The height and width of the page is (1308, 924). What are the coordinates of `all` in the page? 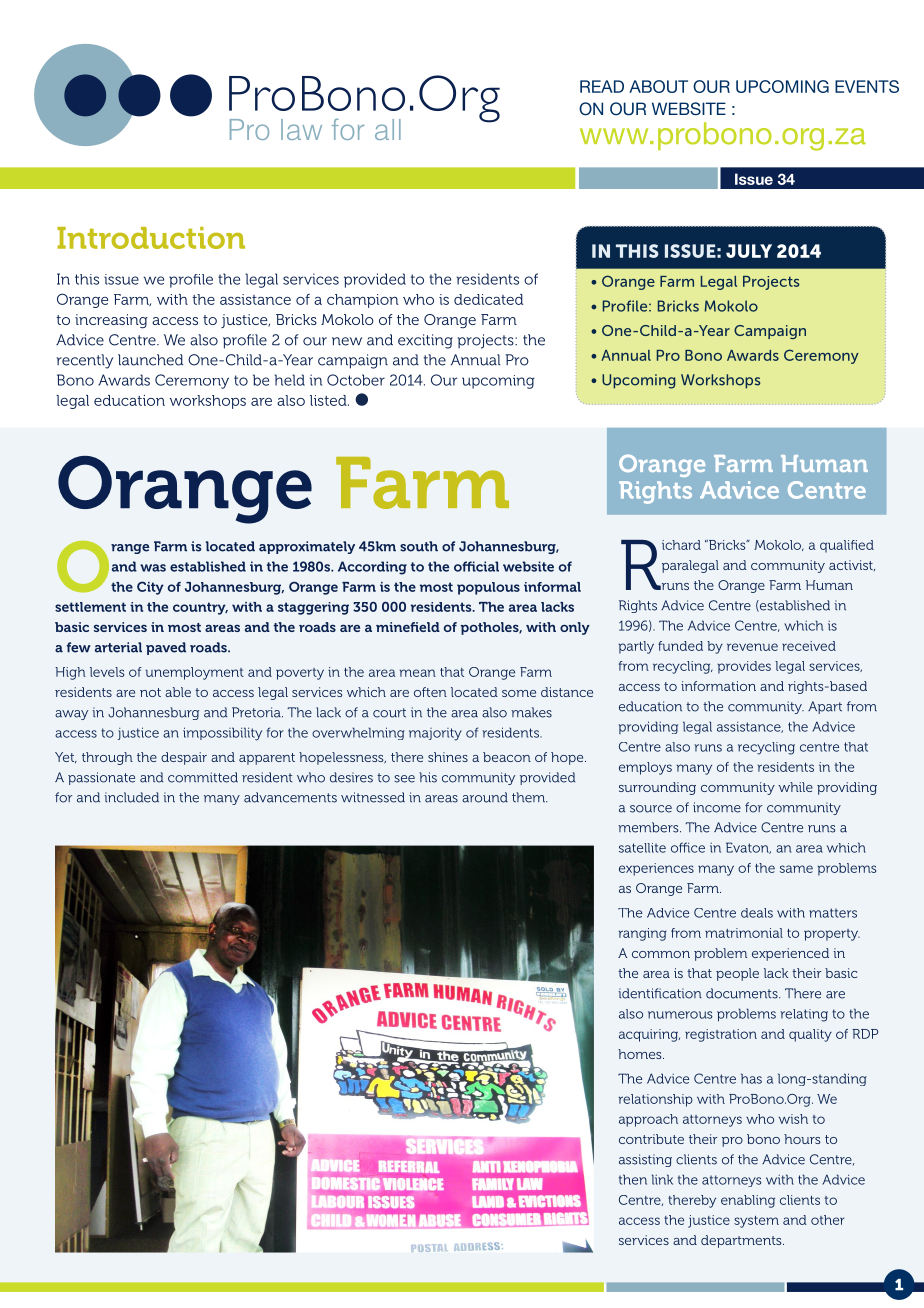 It's located at (388, 129).
